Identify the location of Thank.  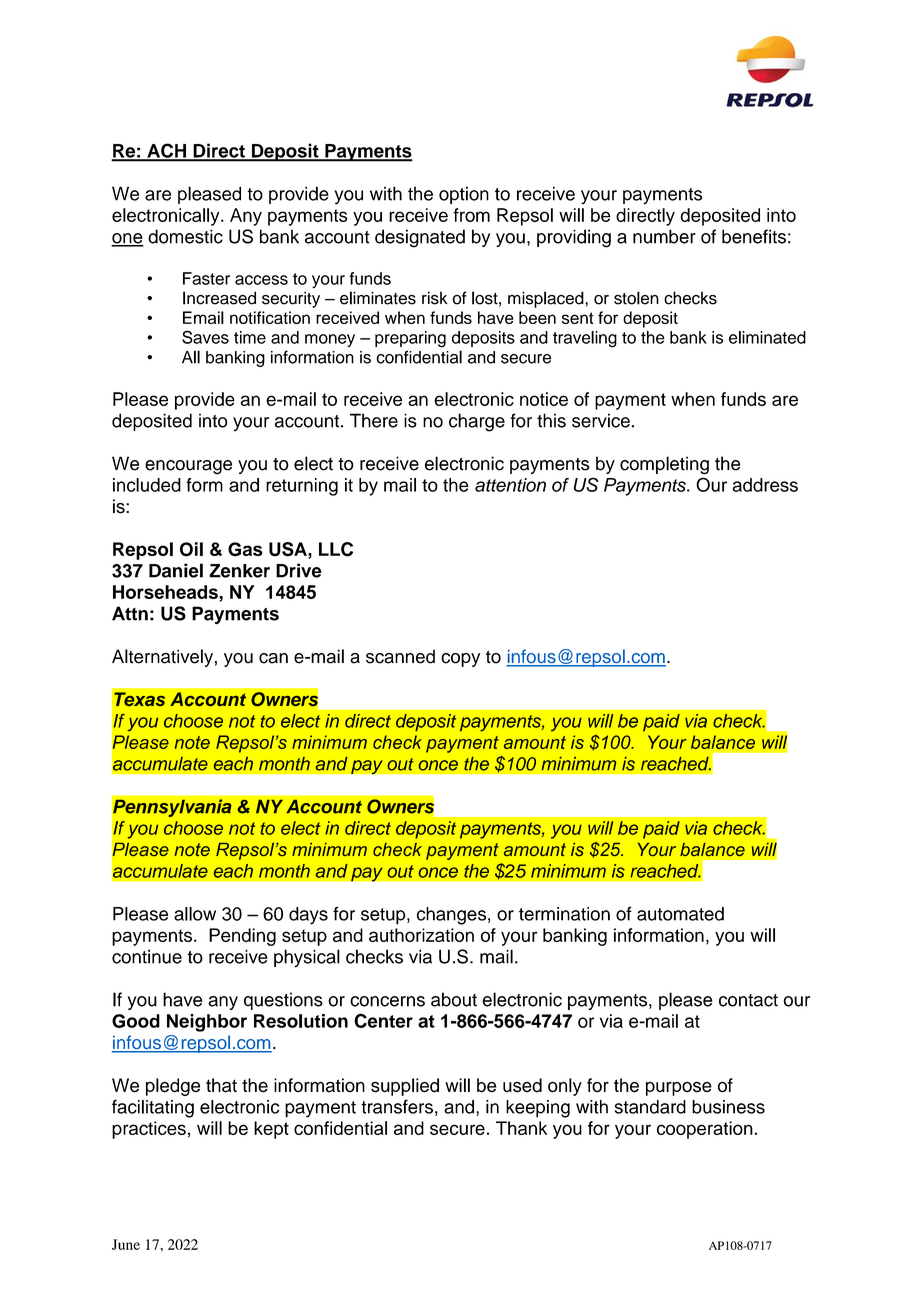
(522, 1128).
